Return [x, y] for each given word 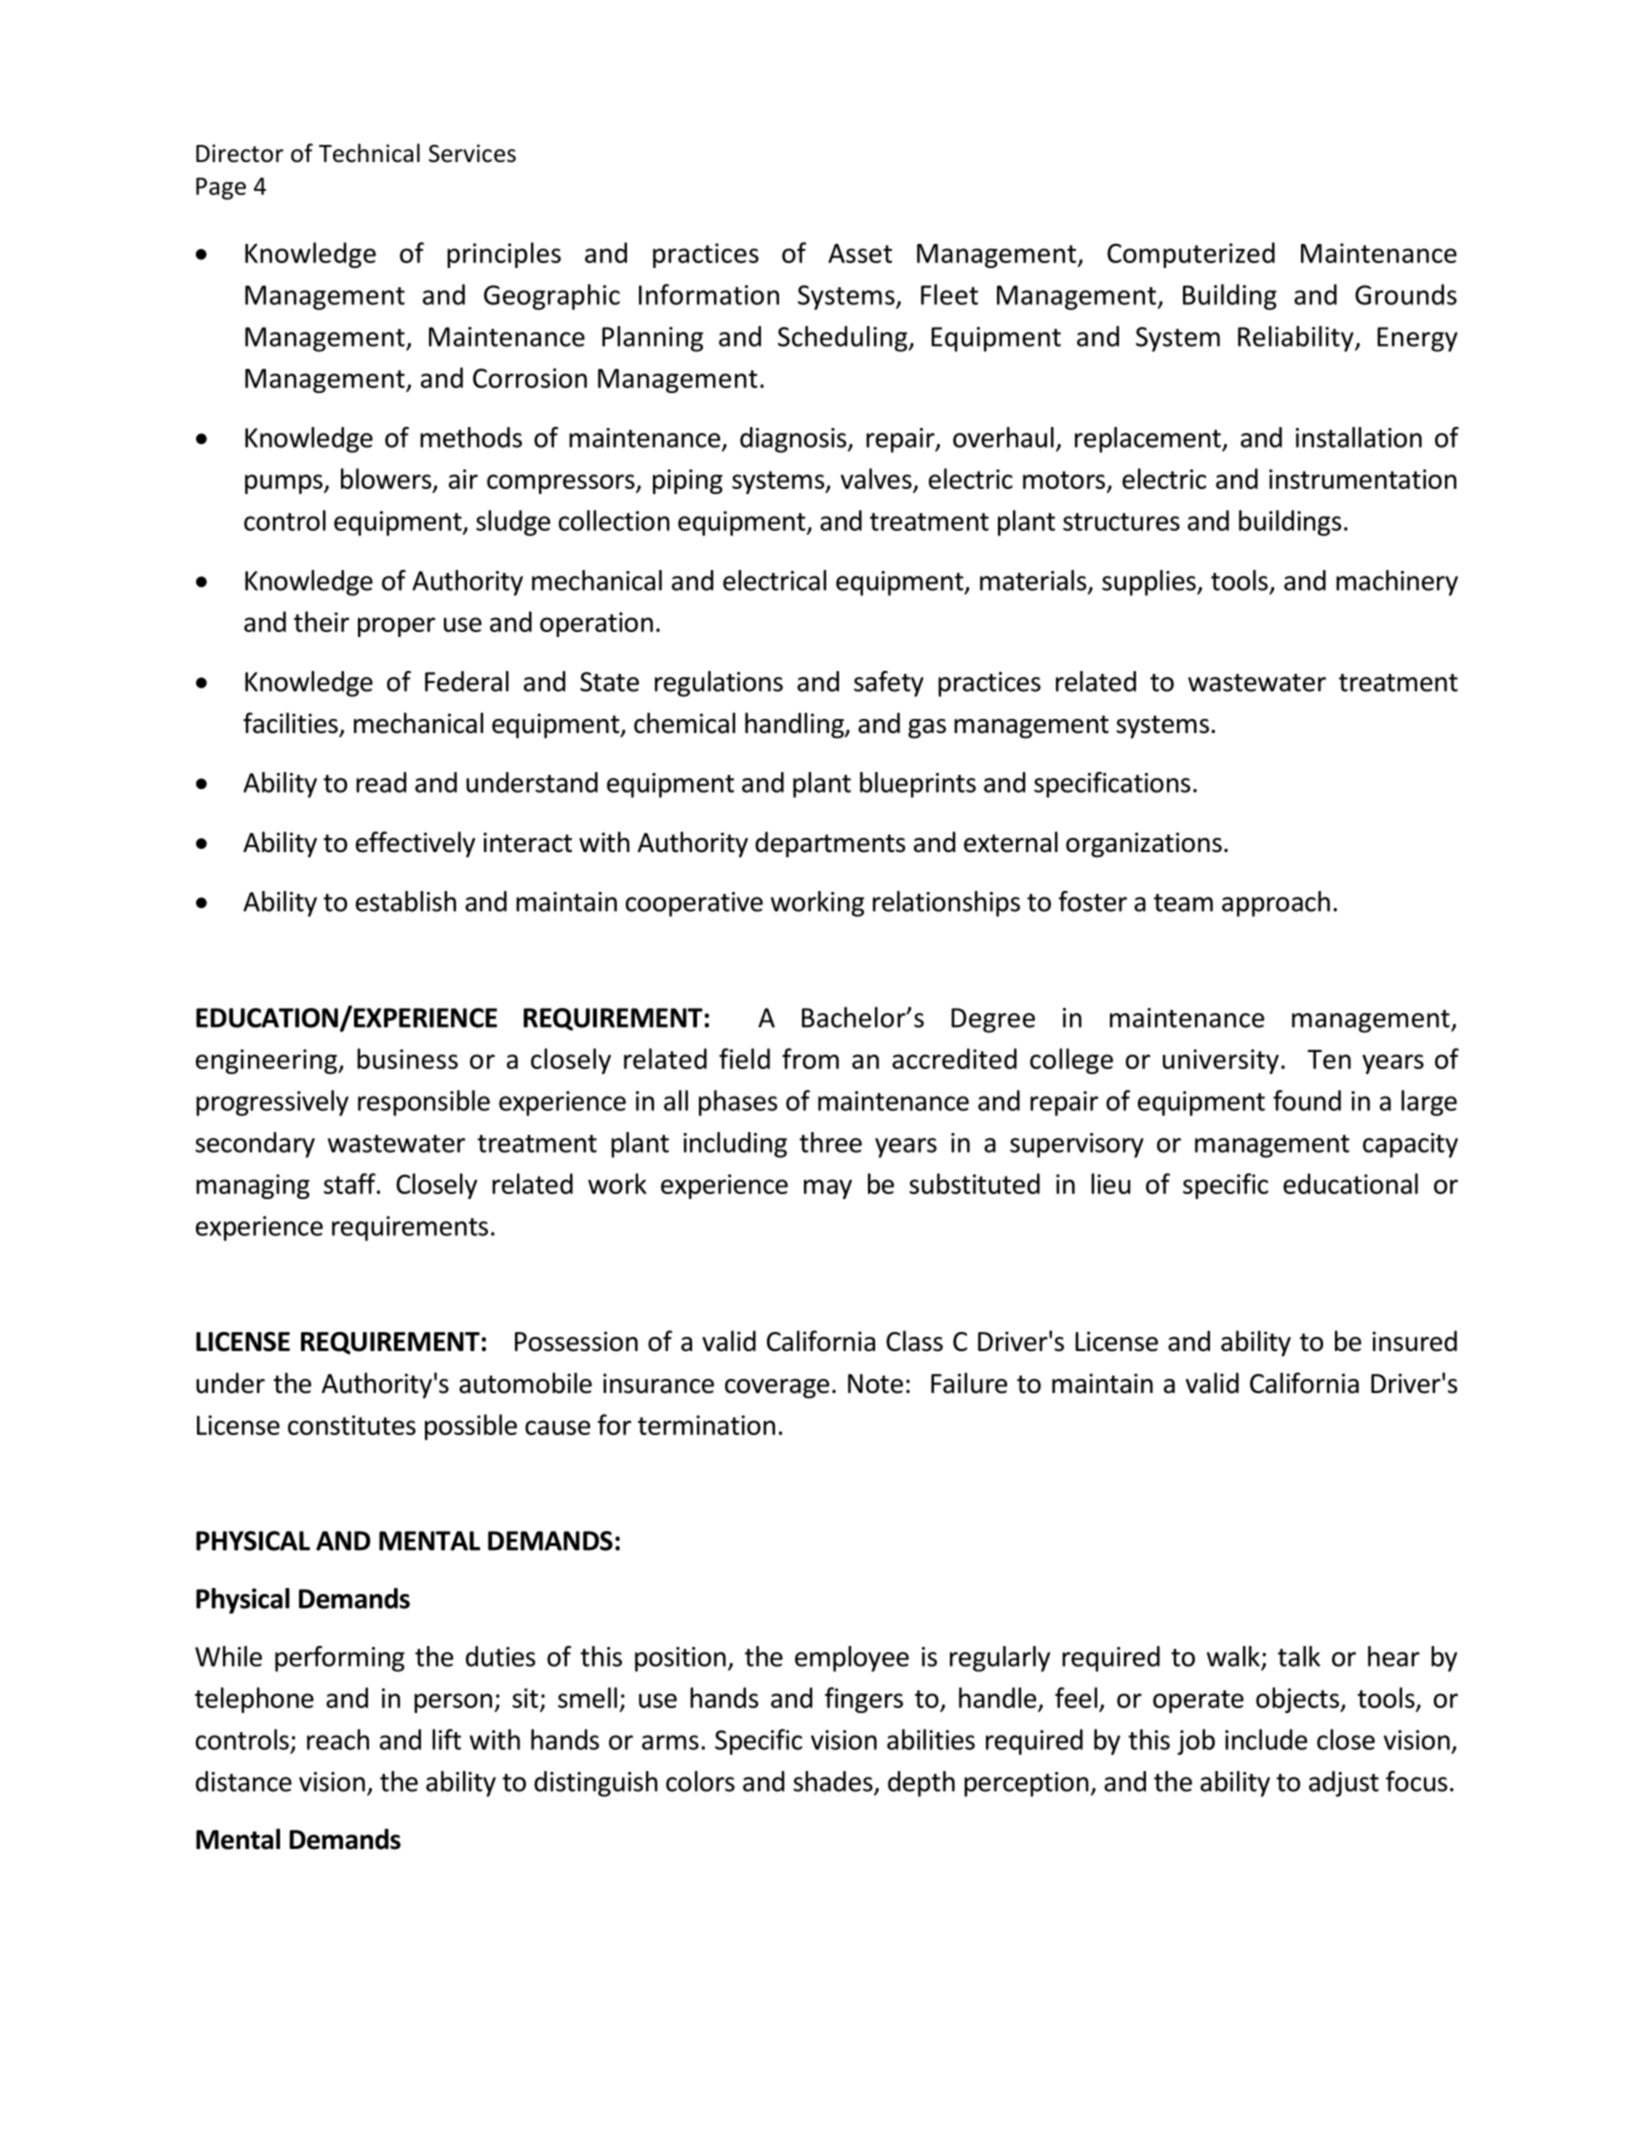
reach [338, 1739]
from [810, 1058]
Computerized [1191, 255]
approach [1276, 904]
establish [406, 901]
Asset [860, 253]
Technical [369, 153]
